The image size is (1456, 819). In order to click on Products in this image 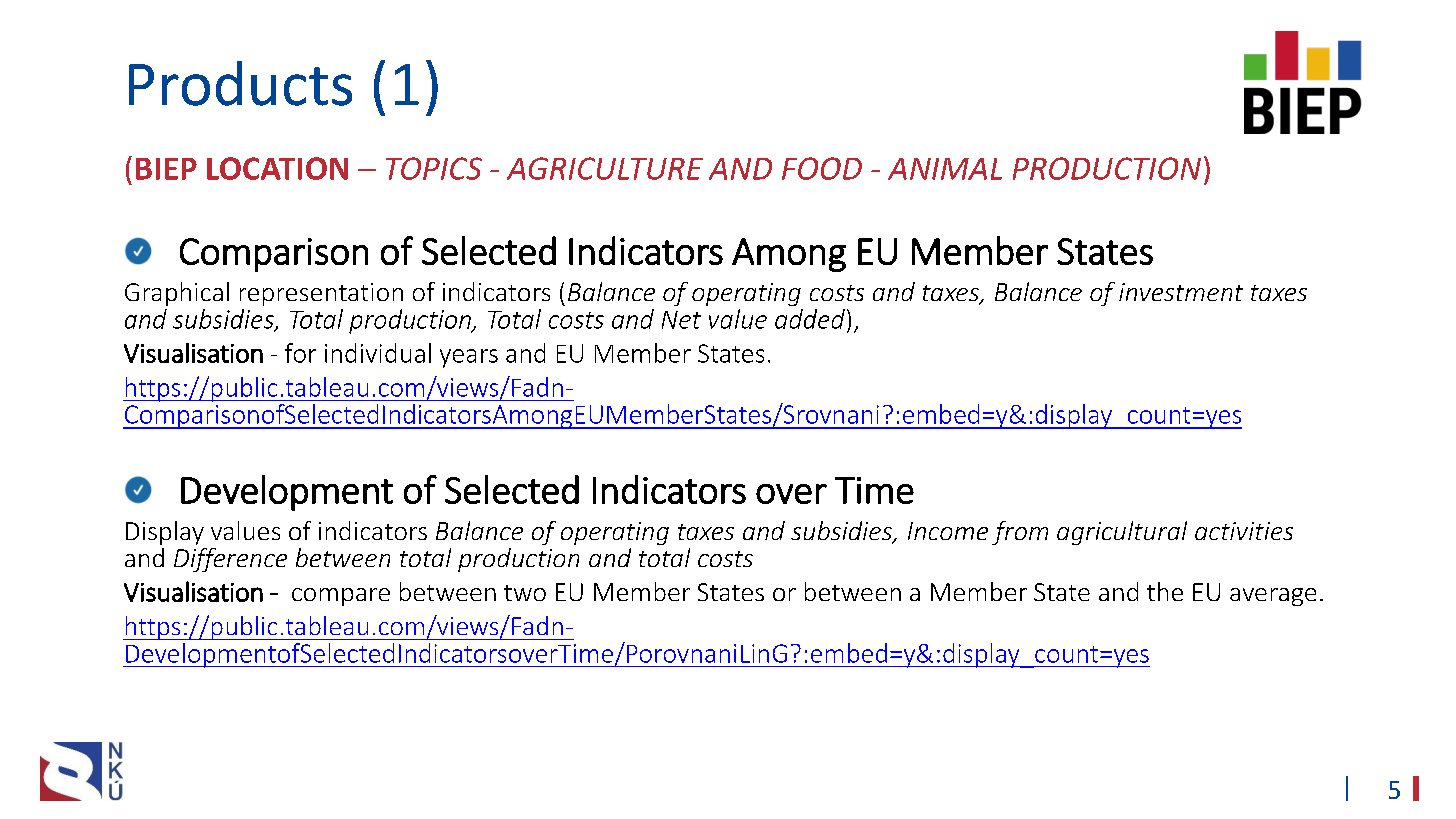, I will do `click(240, 83)`.
